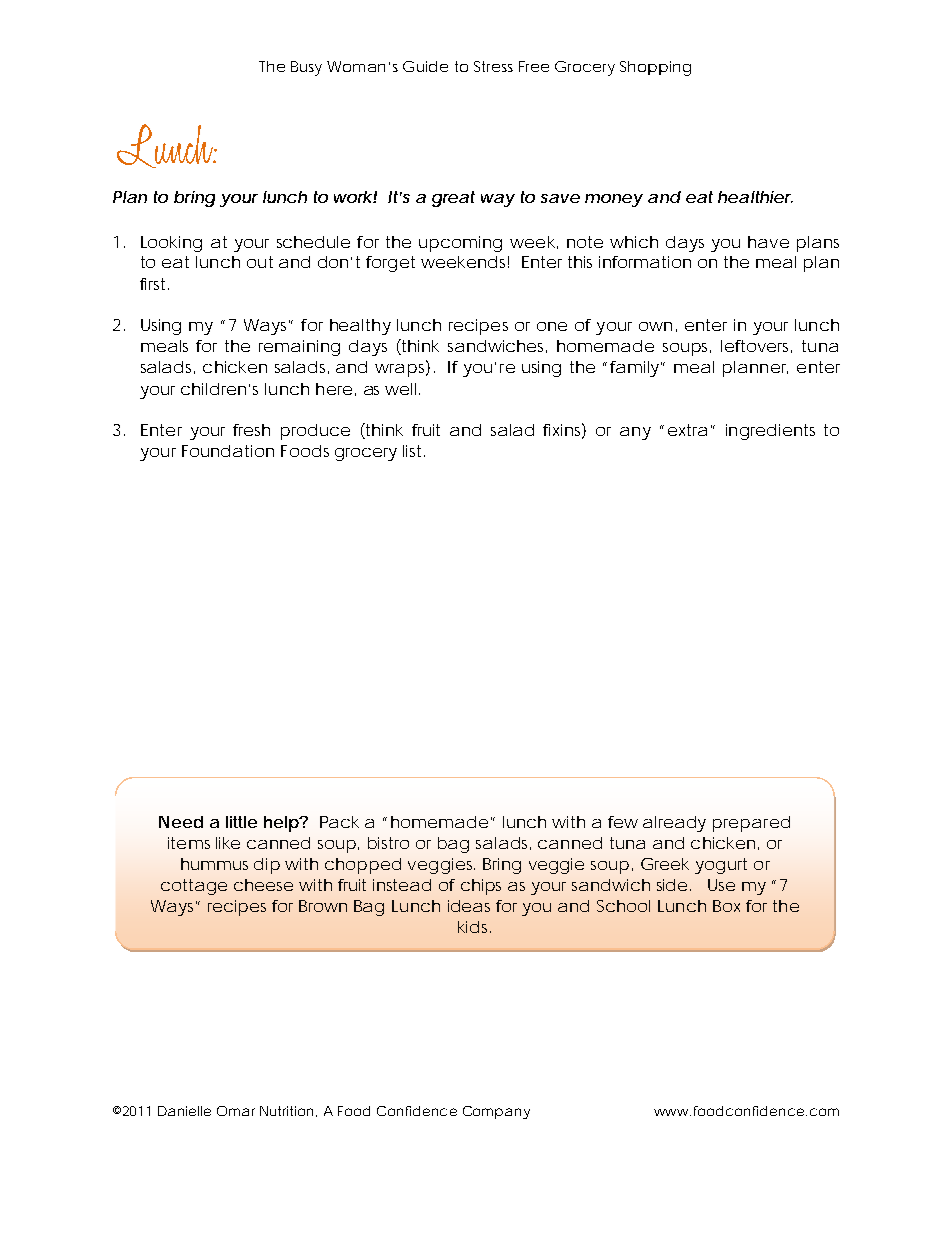 The height and width of the document is (1233, 952). I want to click on remaining, so click(299, 348).
